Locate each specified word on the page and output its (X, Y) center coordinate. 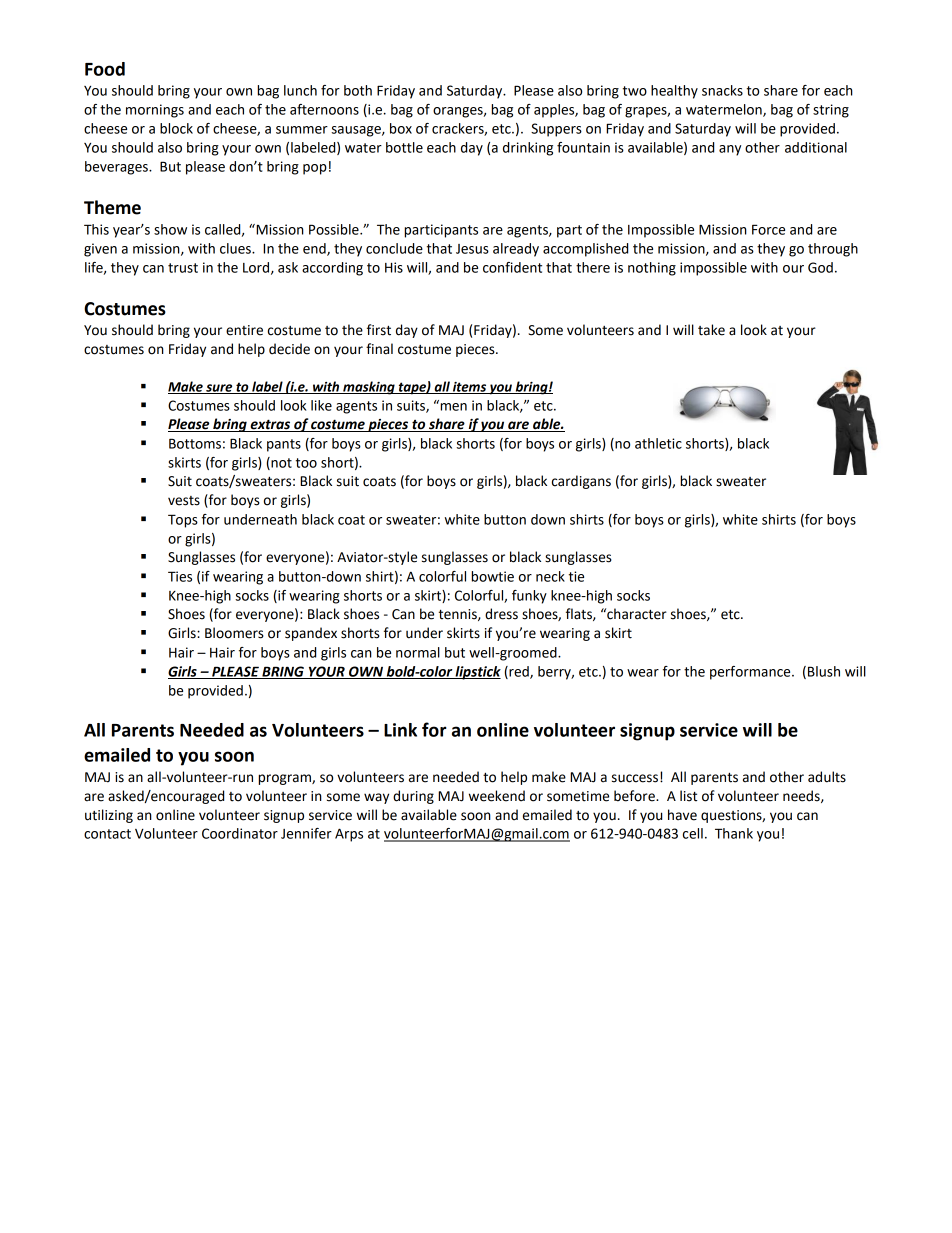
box (401, 128)
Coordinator (240, 833)
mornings (155, 111)
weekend (497, 796)
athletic (658, 443)
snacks (722, 90)
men (452, 406)
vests (184, 501)
